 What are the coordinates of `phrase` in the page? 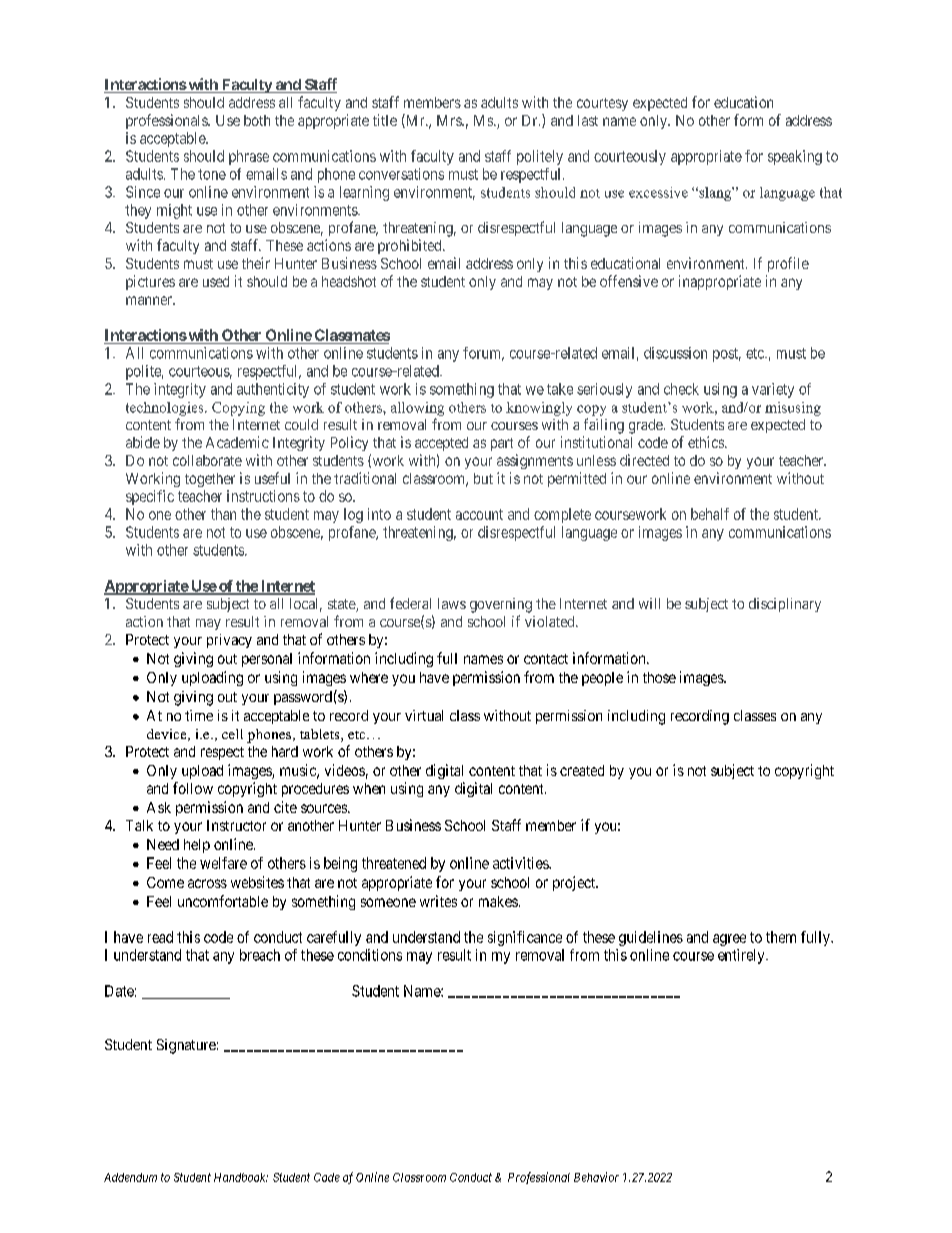 It's located at (249, 157).
